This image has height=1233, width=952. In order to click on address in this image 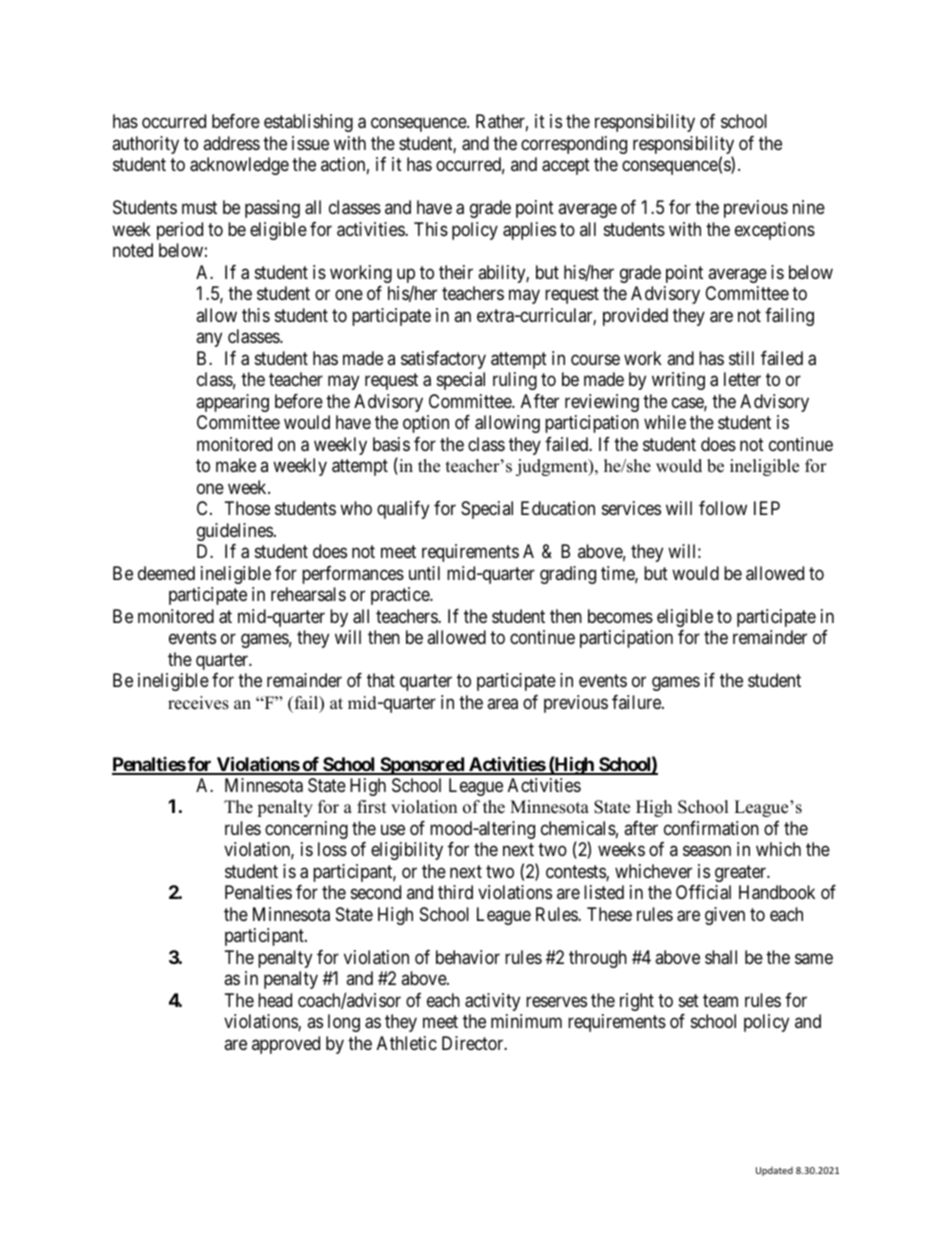, I will do `click(231, 143)`.
